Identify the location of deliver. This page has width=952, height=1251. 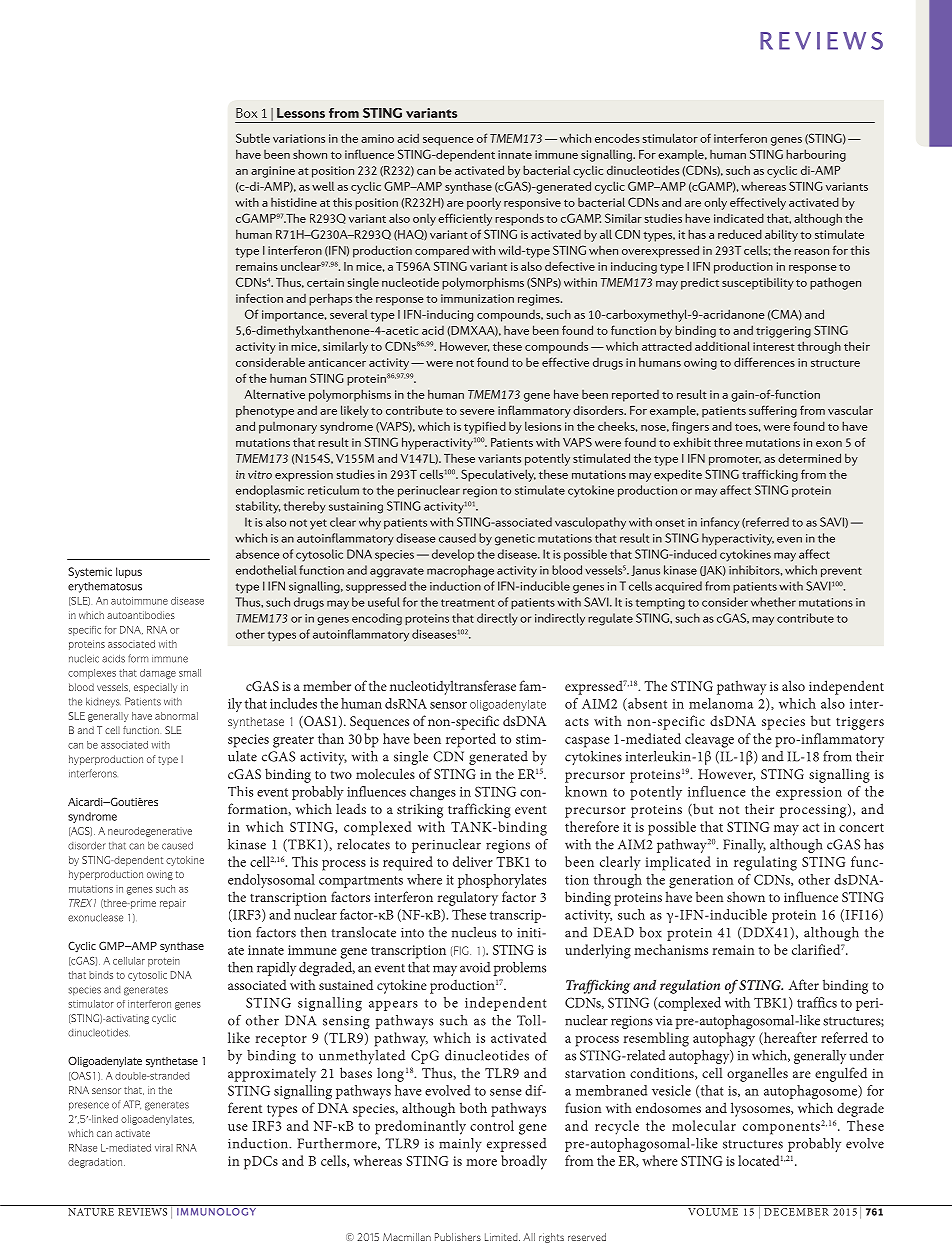
(473, 861).
